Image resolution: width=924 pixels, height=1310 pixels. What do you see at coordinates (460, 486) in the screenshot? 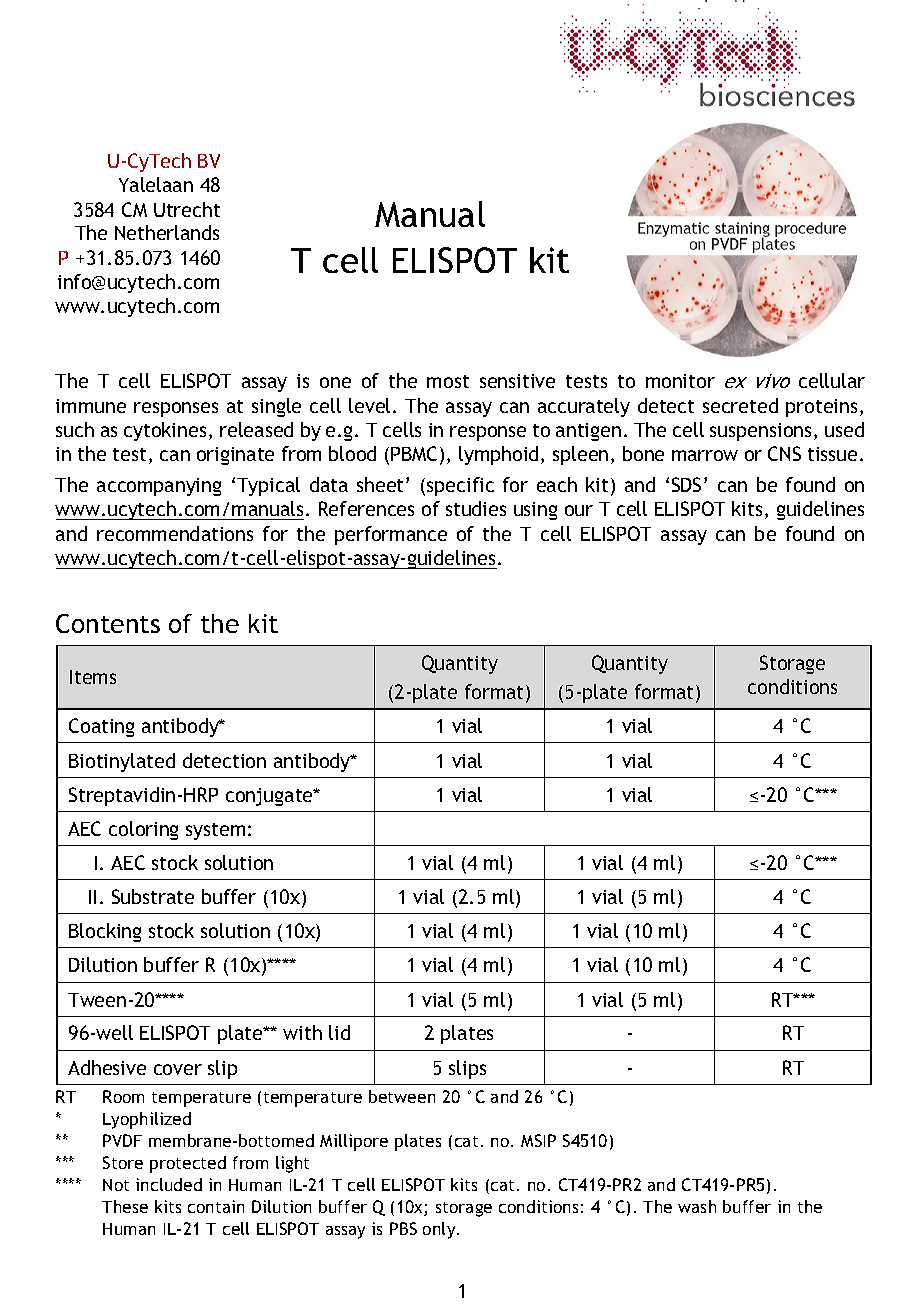
I see `specific` at bounding box center [460, 486].
